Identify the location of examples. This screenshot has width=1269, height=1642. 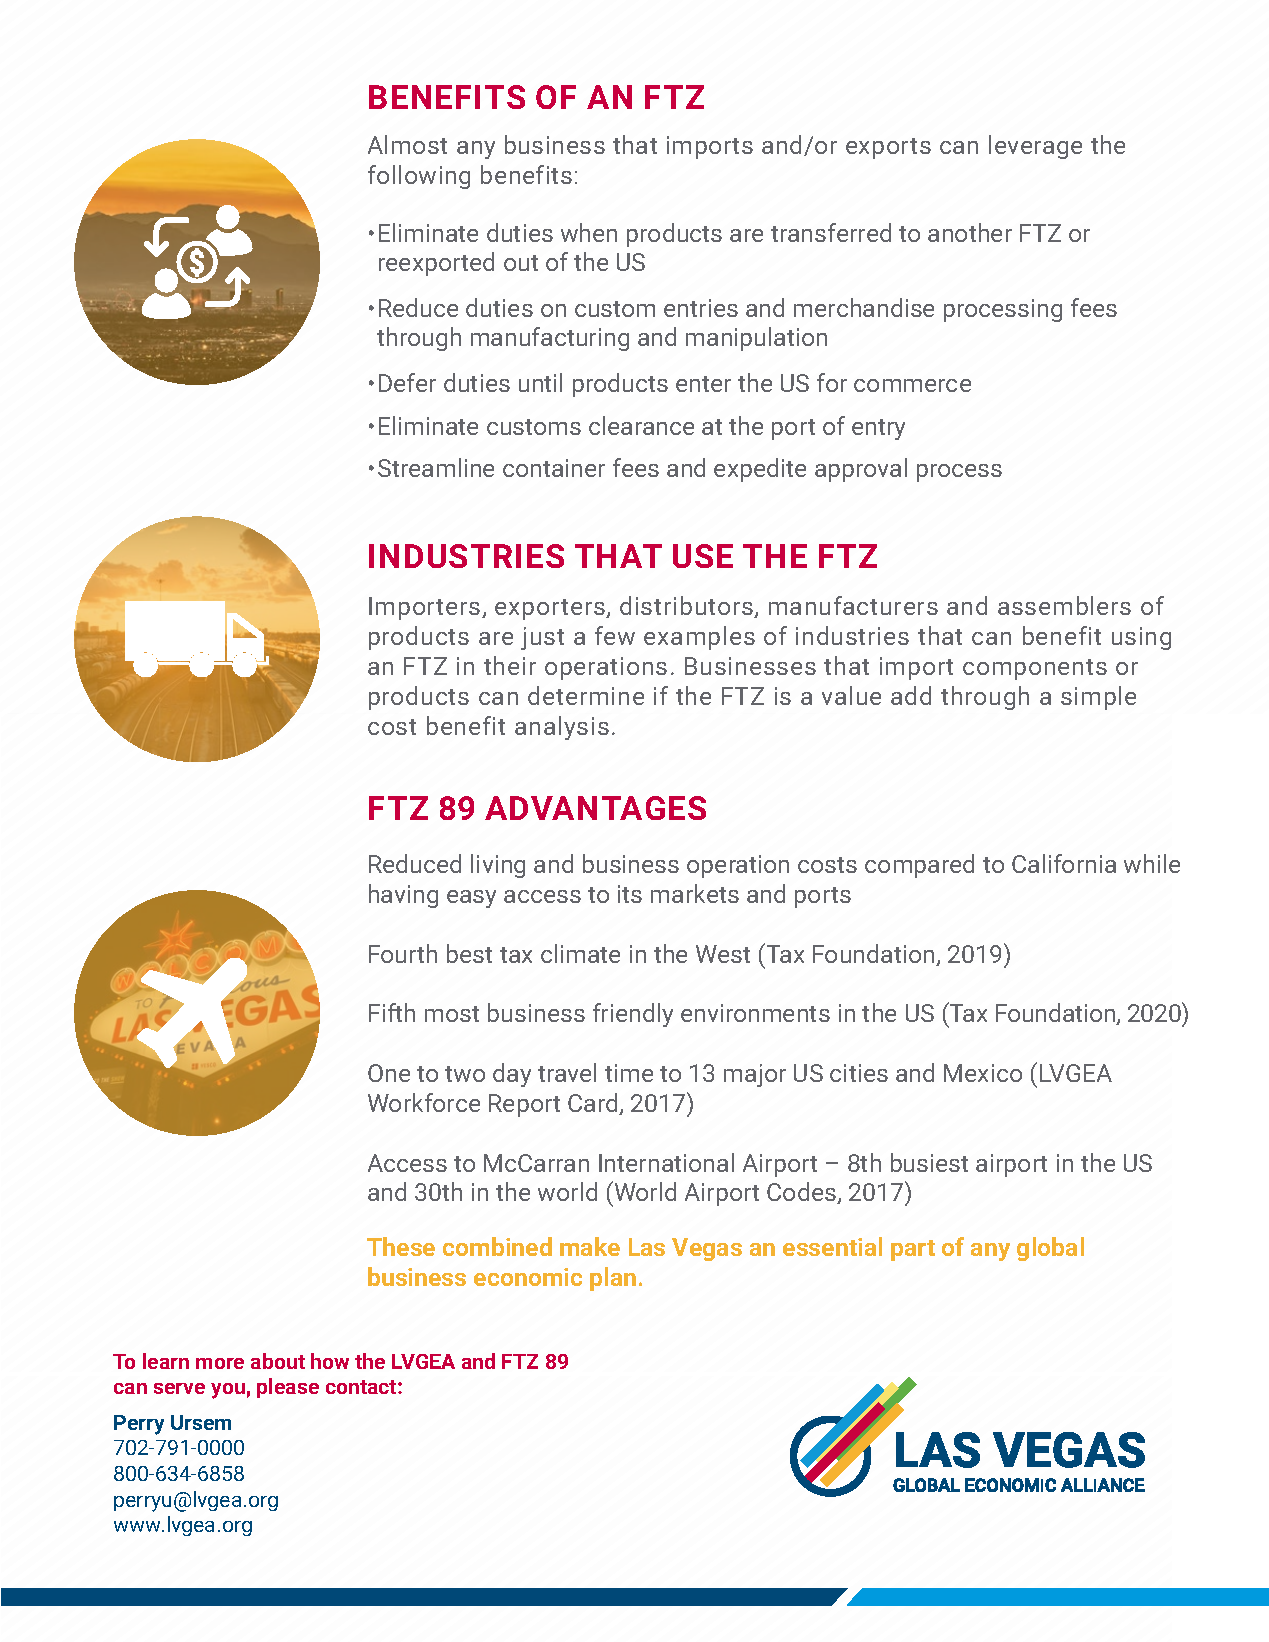
(699, 638).
